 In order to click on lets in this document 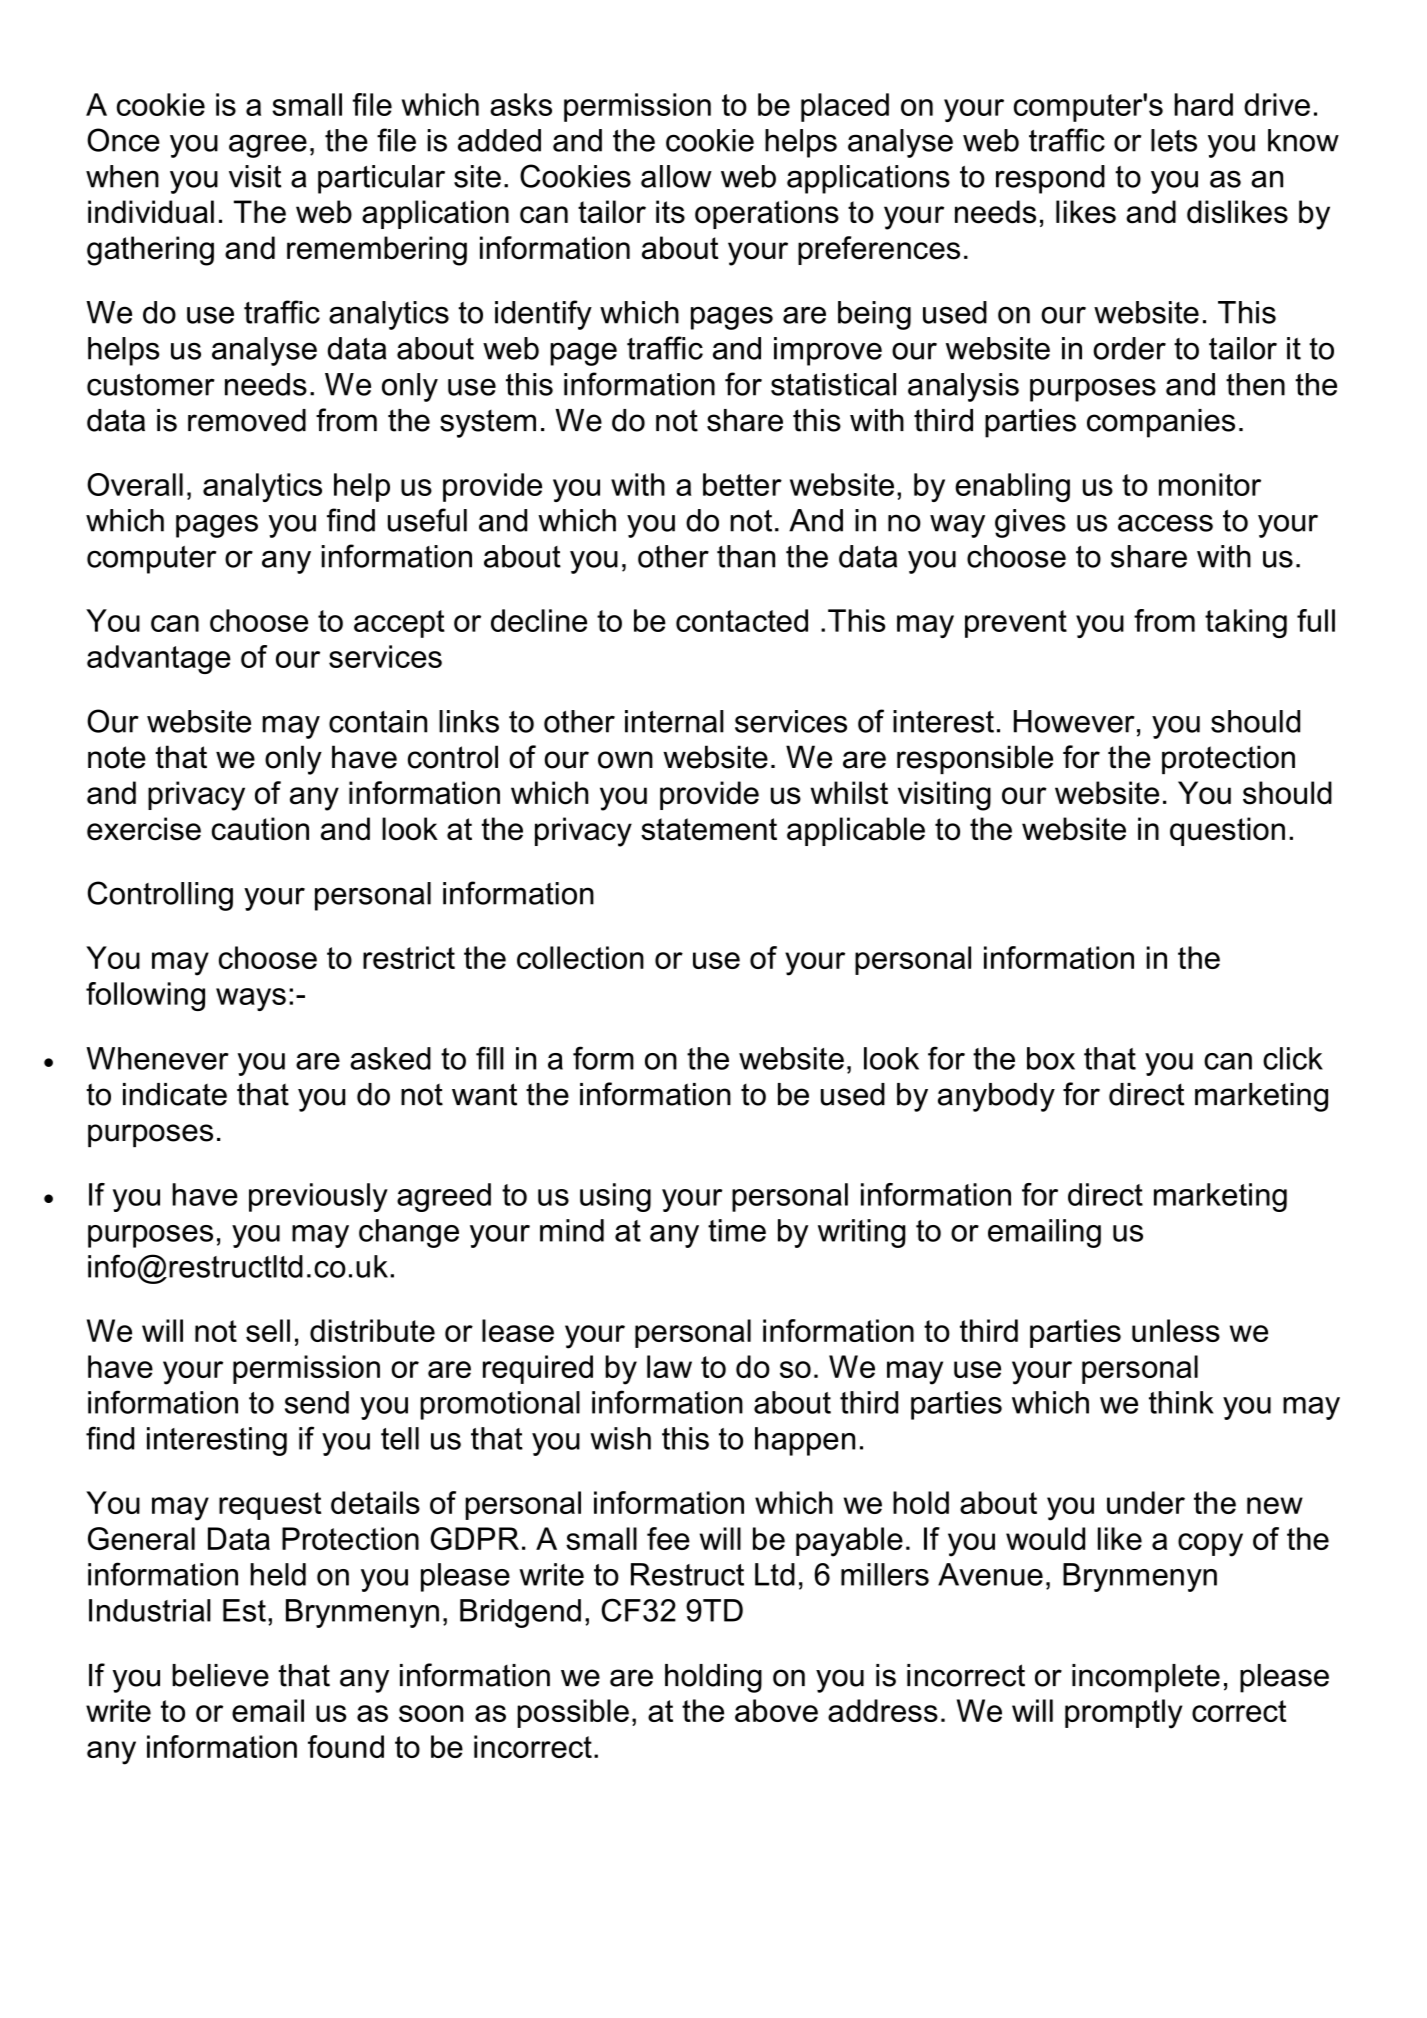, I will do `click(1174, 140)`.
